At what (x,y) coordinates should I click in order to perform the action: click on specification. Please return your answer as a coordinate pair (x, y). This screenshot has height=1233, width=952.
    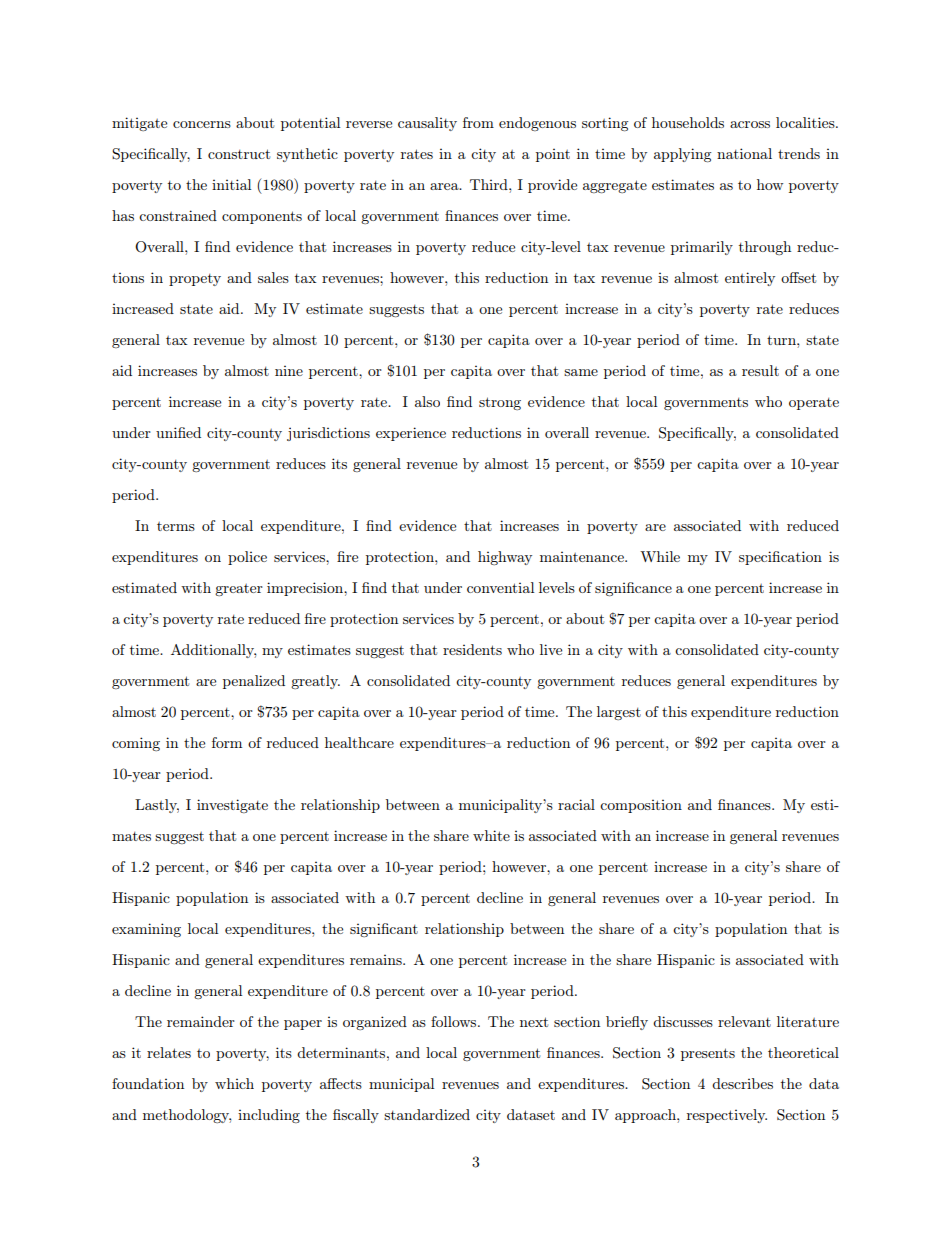
    Looking at the image, I should click on (780, 558).
